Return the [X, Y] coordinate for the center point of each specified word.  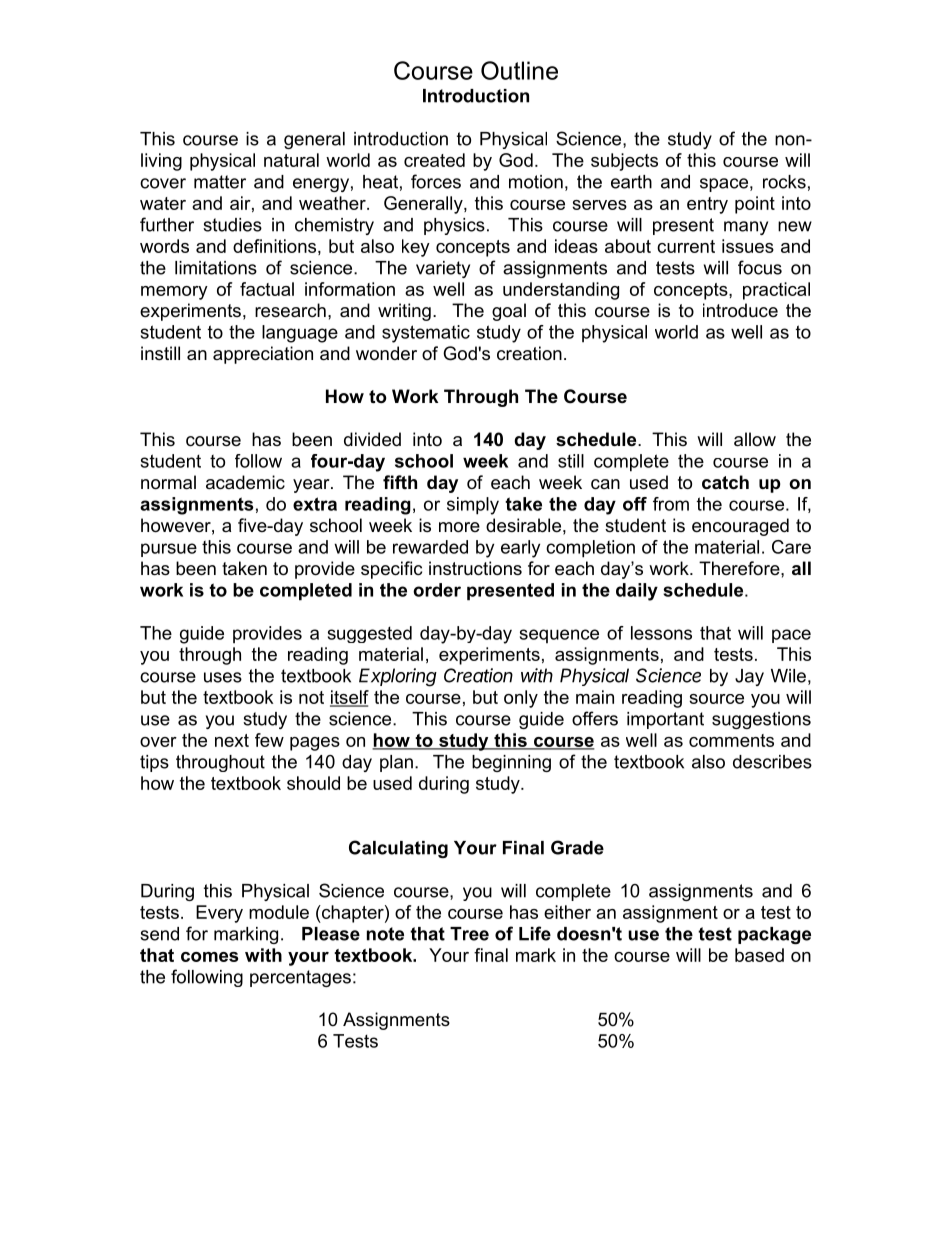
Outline [519, 70]
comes [209, 957]
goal [509, 312]
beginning [511, 763]
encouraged [740, 527]
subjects [624, 162]
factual [267, 289]
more [459, 527]
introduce [740, 310]
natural [291, 160]
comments [731, 740]
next [232, 740]
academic [245, 482]
